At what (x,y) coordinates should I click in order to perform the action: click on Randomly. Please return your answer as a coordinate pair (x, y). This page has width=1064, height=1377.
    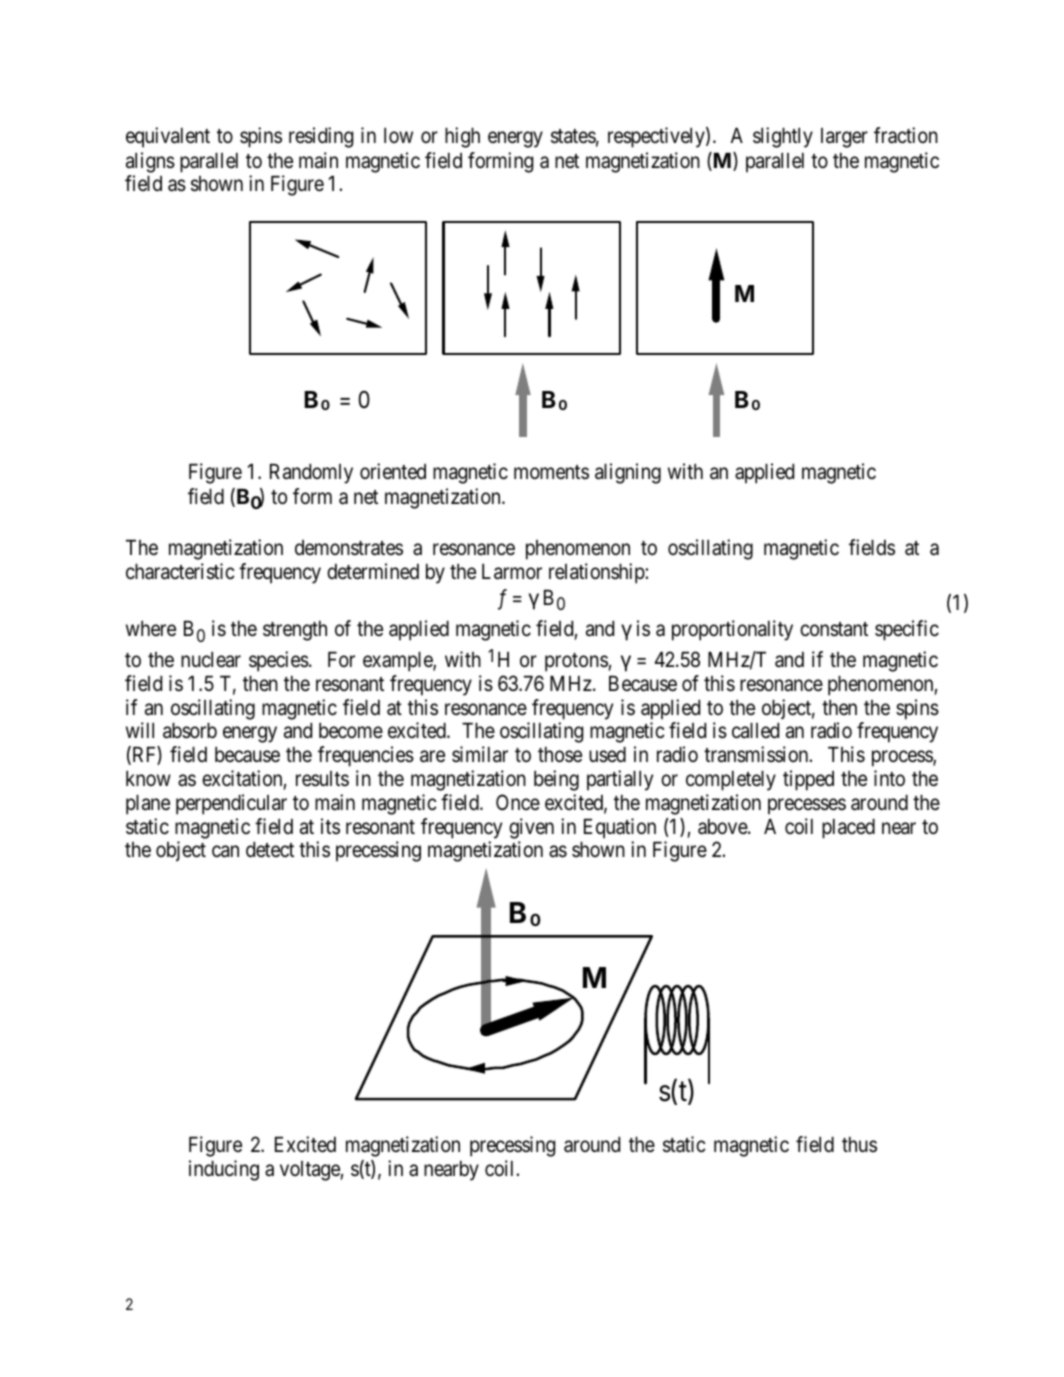
    Looking at the image, I should click on (311, 474).
